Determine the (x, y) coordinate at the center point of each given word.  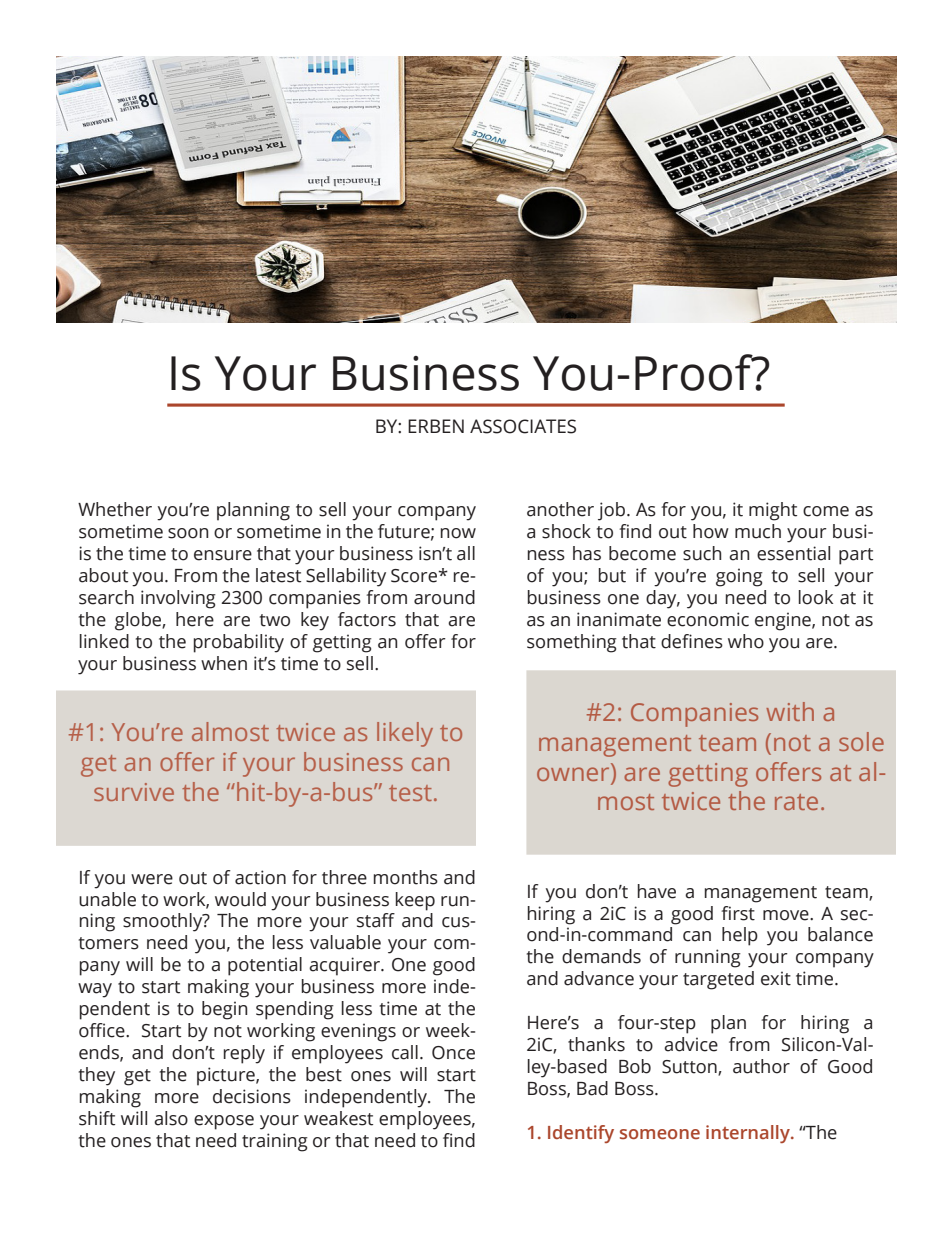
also (171, 1118)
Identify (581, 1134)
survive (134, 792)
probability (239, 643)
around (444, 597)
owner (574, 772)
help (740, 936)
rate (796, 802)
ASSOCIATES (523, 426)
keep (415, 901)
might (773, 511)
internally (749, 1134)
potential (265, 966)
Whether (115, 509)
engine (784, 621)
